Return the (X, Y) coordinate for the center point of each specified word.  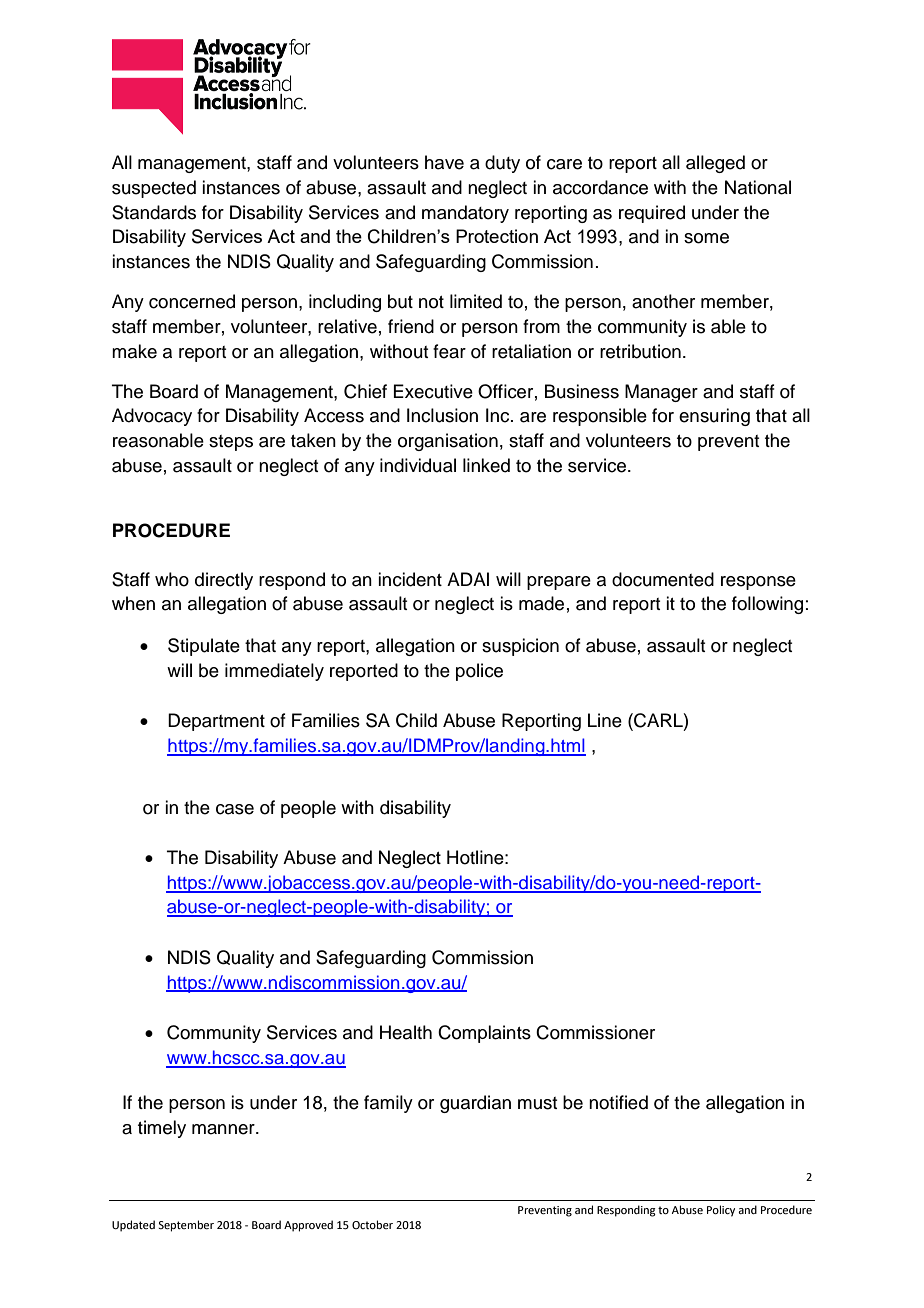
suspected (154, 189)
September (186, 1226)
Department (216, 722)
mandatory (465, 214)
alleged (715, 164)
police (479, 672)
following (767, 605)
